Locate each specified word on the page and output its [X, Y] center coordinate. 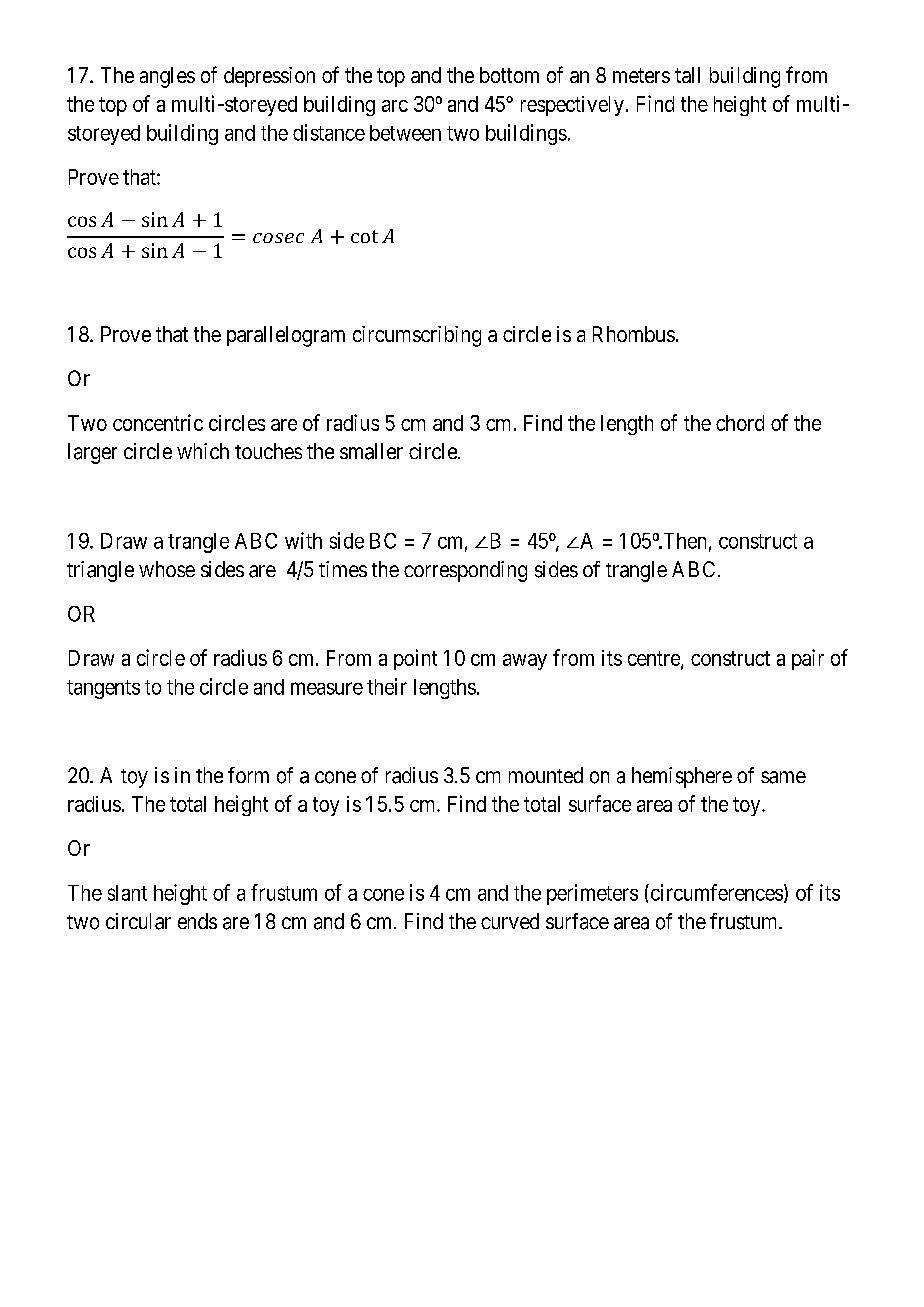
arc [395, 106]
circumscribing [417, 336]
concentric [158, 422]
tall [687, 75]
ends [197, 921]
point [415, 659]
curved [510, 921]
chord [740, 423]
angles [167, 77]
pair [808, 659]
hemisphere [682, 777]
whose [167, 569]
